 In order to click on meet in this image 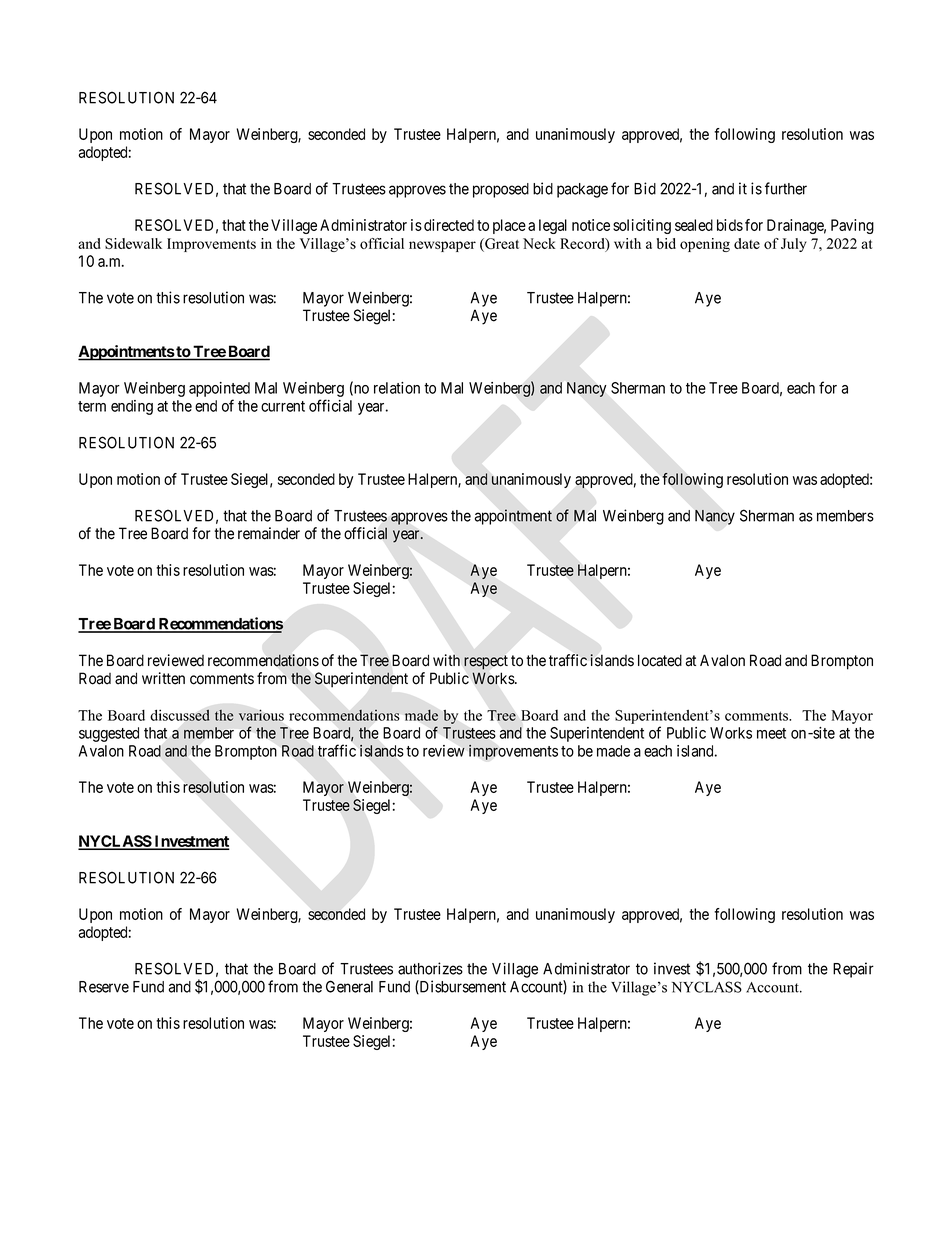, I will do `click(771, 733)`.
